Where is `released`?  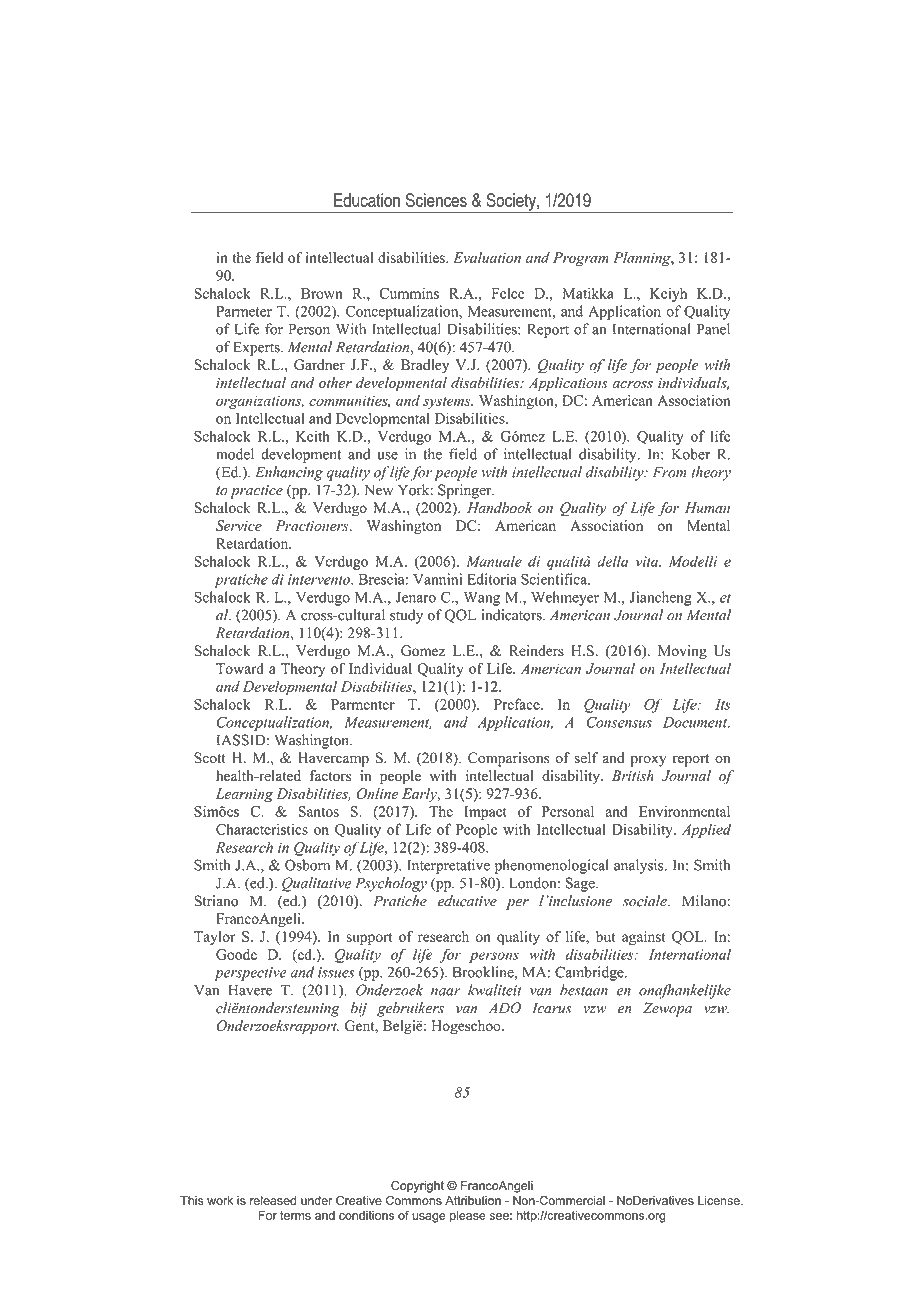 released is located at coordinates (273, 1200).
